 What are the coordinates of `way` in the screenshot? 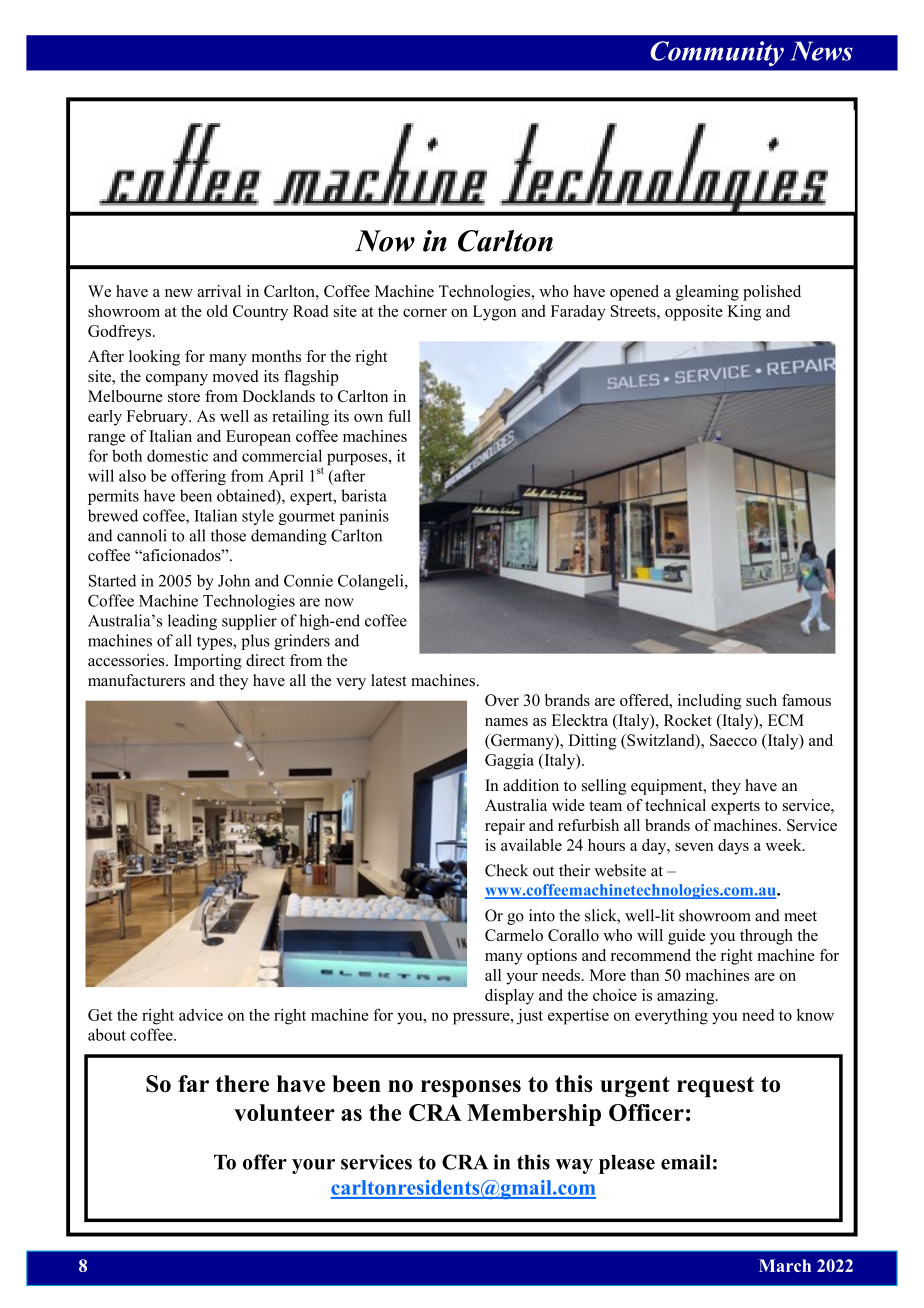 It's located at (574, 1166).
